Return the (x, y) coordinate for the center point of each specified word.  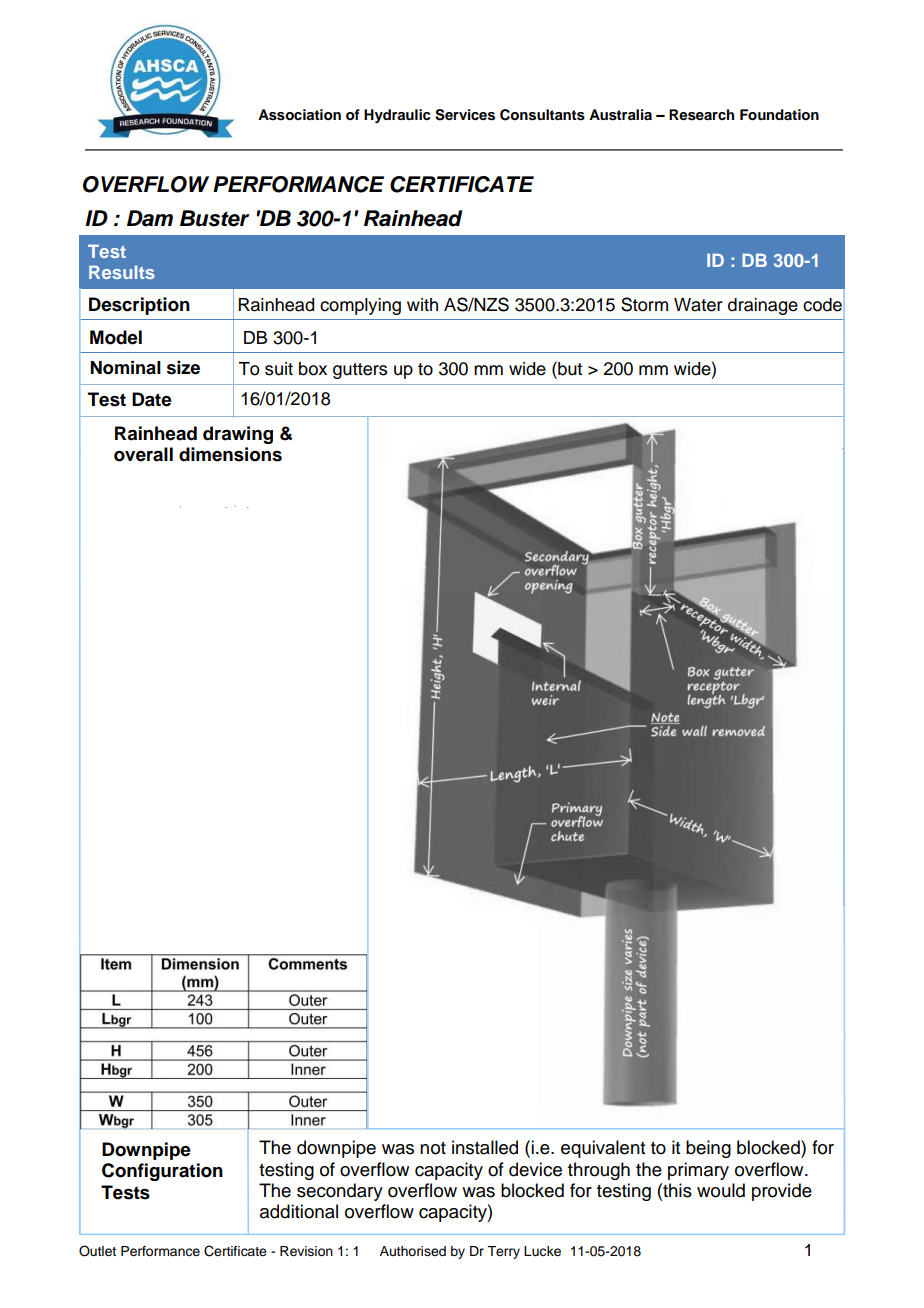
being (708, 1149)
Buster (214, 218)
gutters (360, 371)
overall (143, 454)
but (569, 368)
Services (465, 115)
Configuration (162, 1172)
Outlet (97, 1251)
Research (701, 115)
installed (485, 1147)
